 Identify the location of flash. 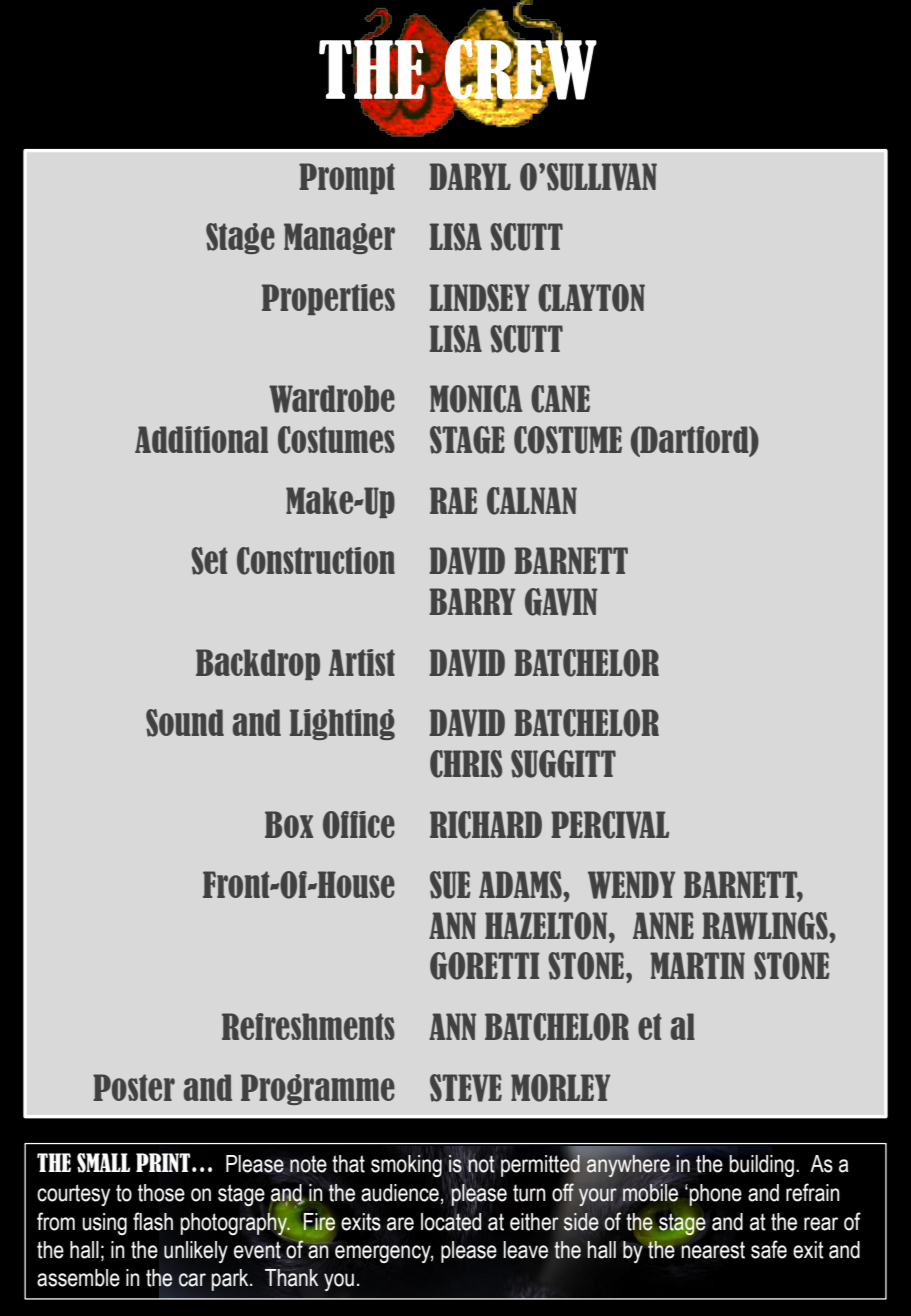
(153, 1221).
